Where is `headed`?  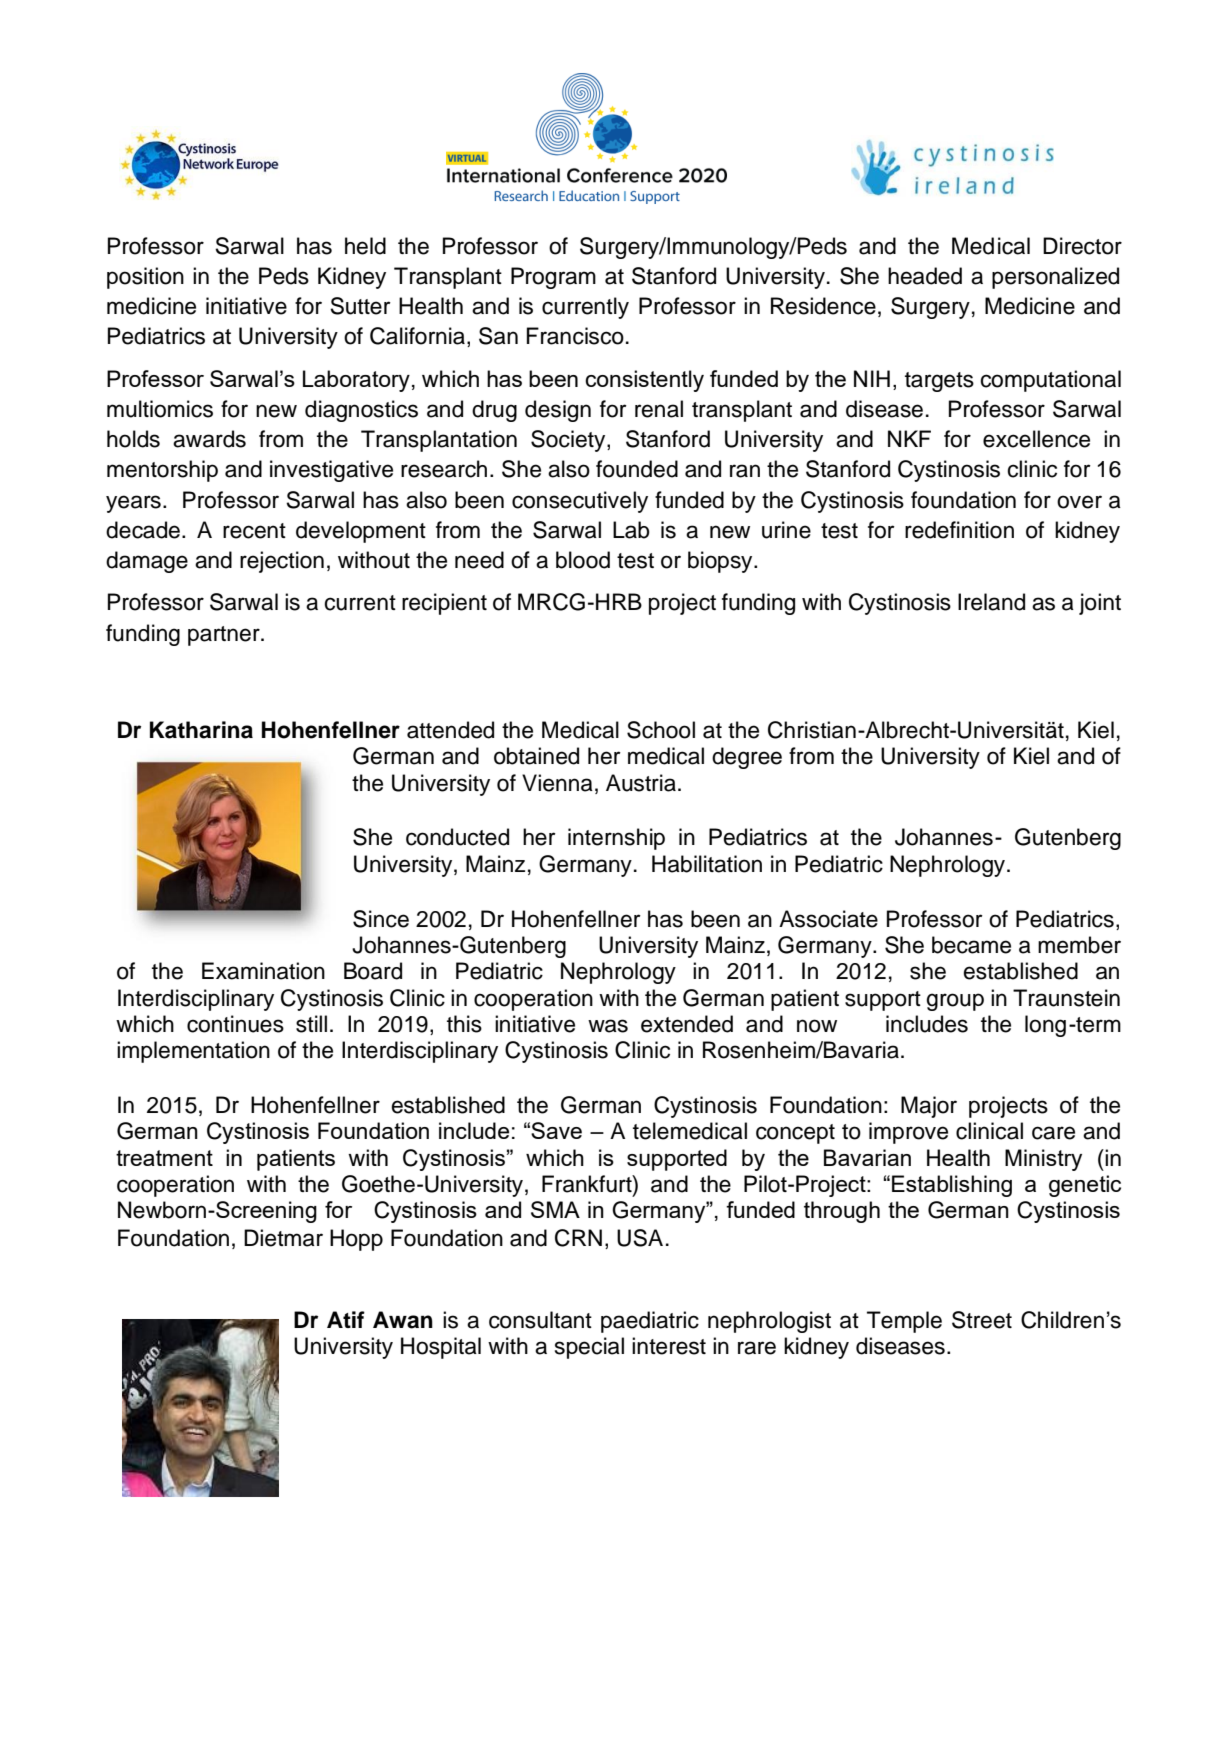
headed is located at coordinates (925, 276).
